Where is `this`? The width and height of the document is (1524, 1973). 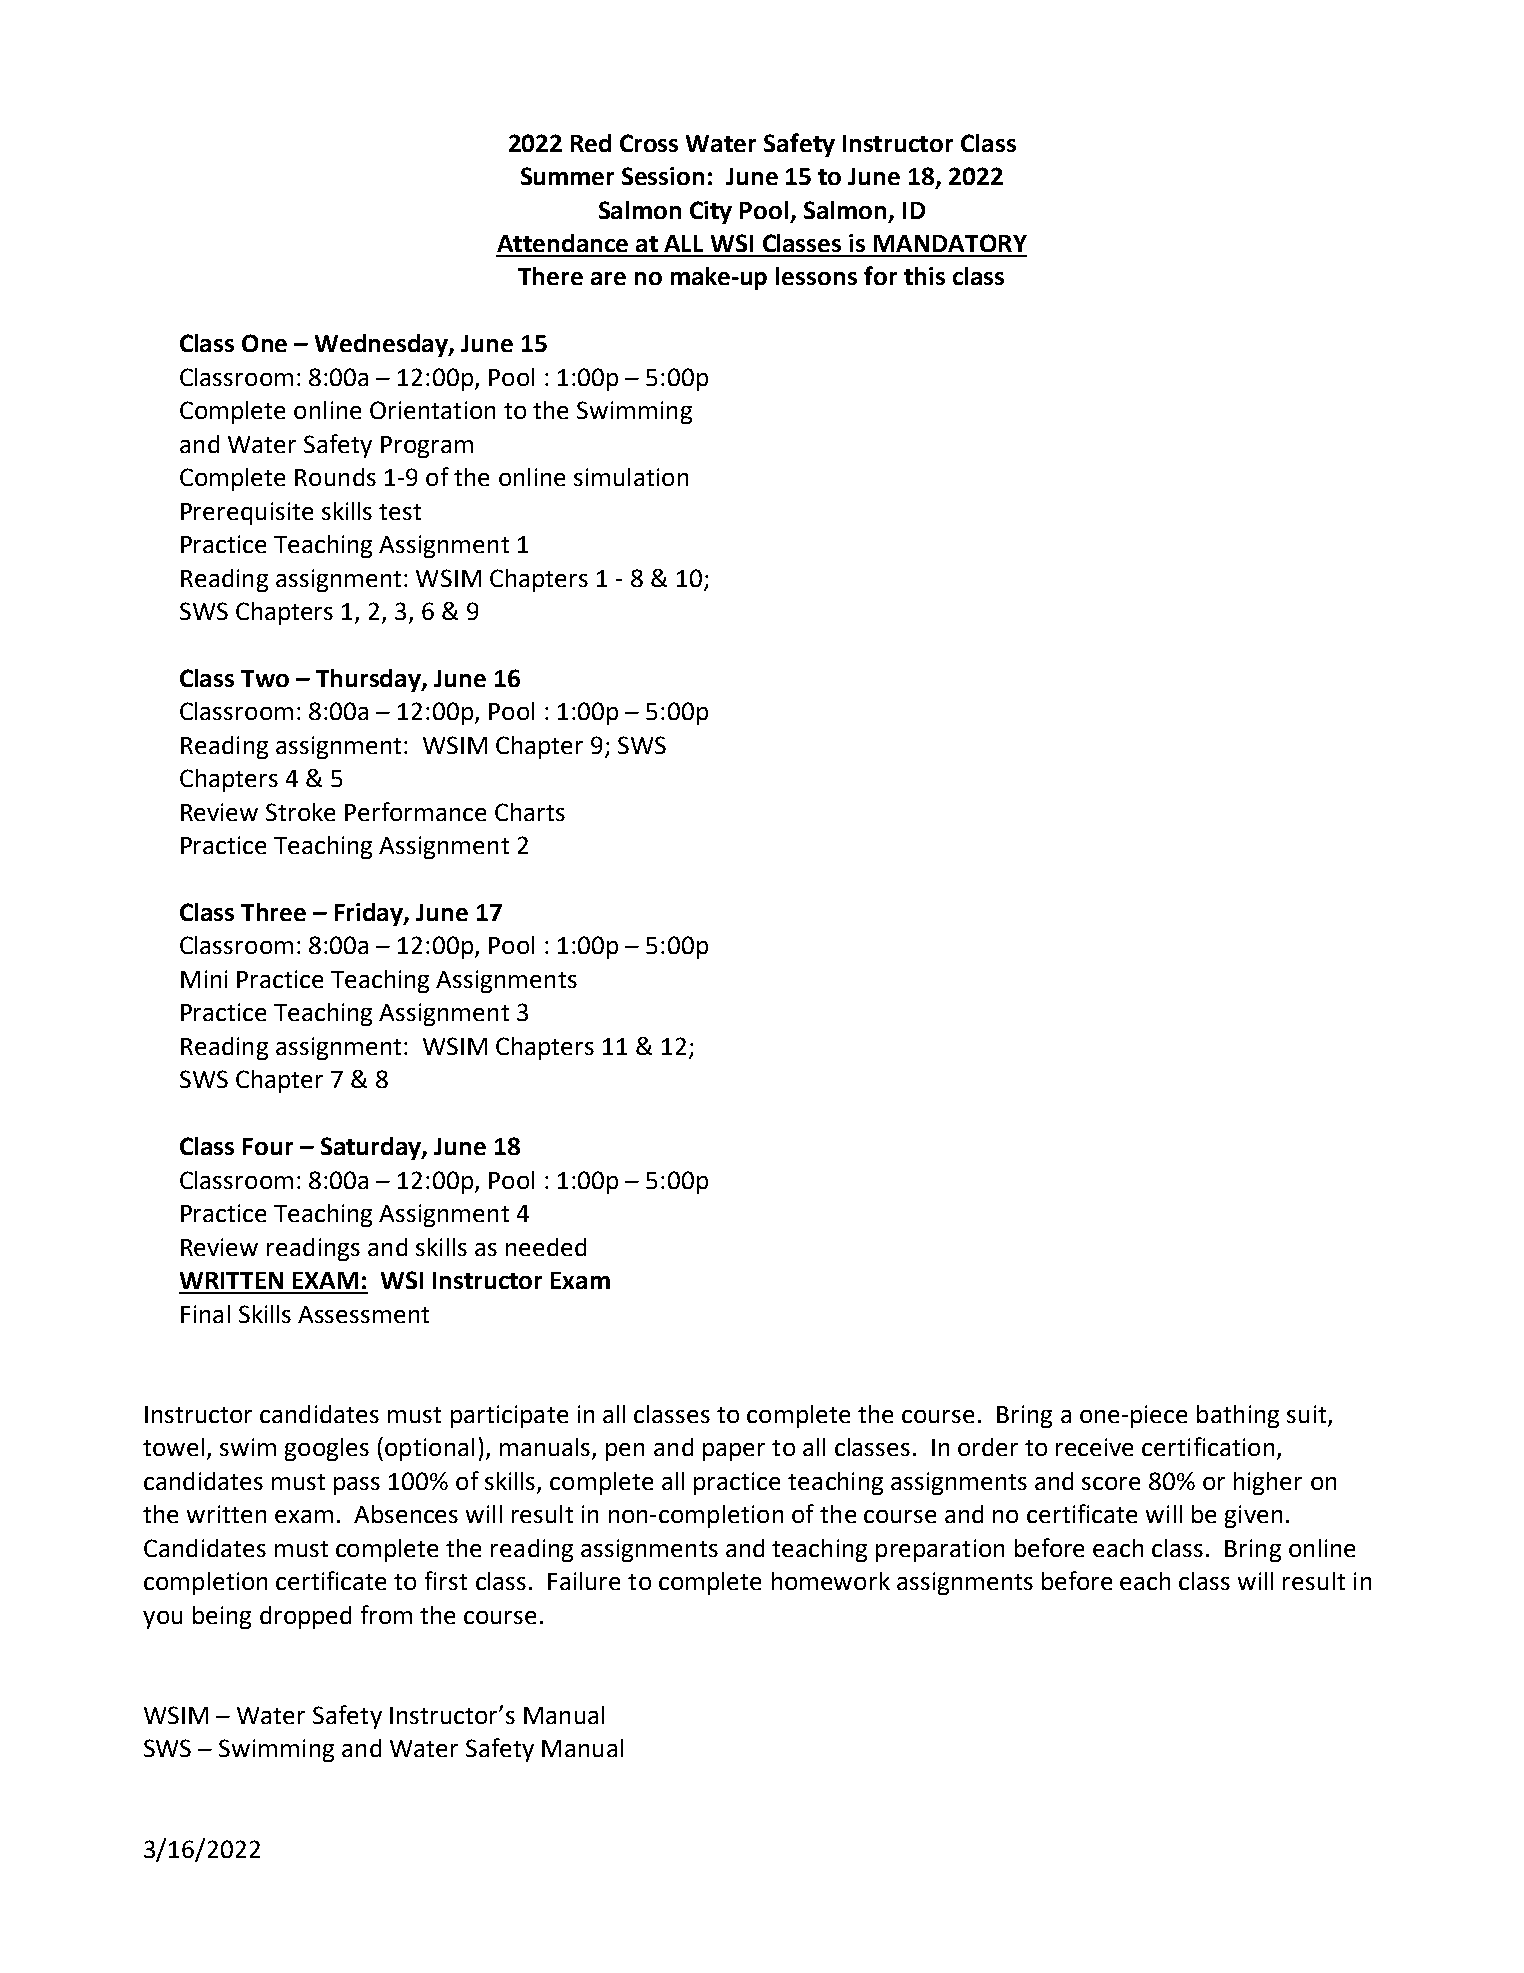 this is located at coordinates (924, 276).
